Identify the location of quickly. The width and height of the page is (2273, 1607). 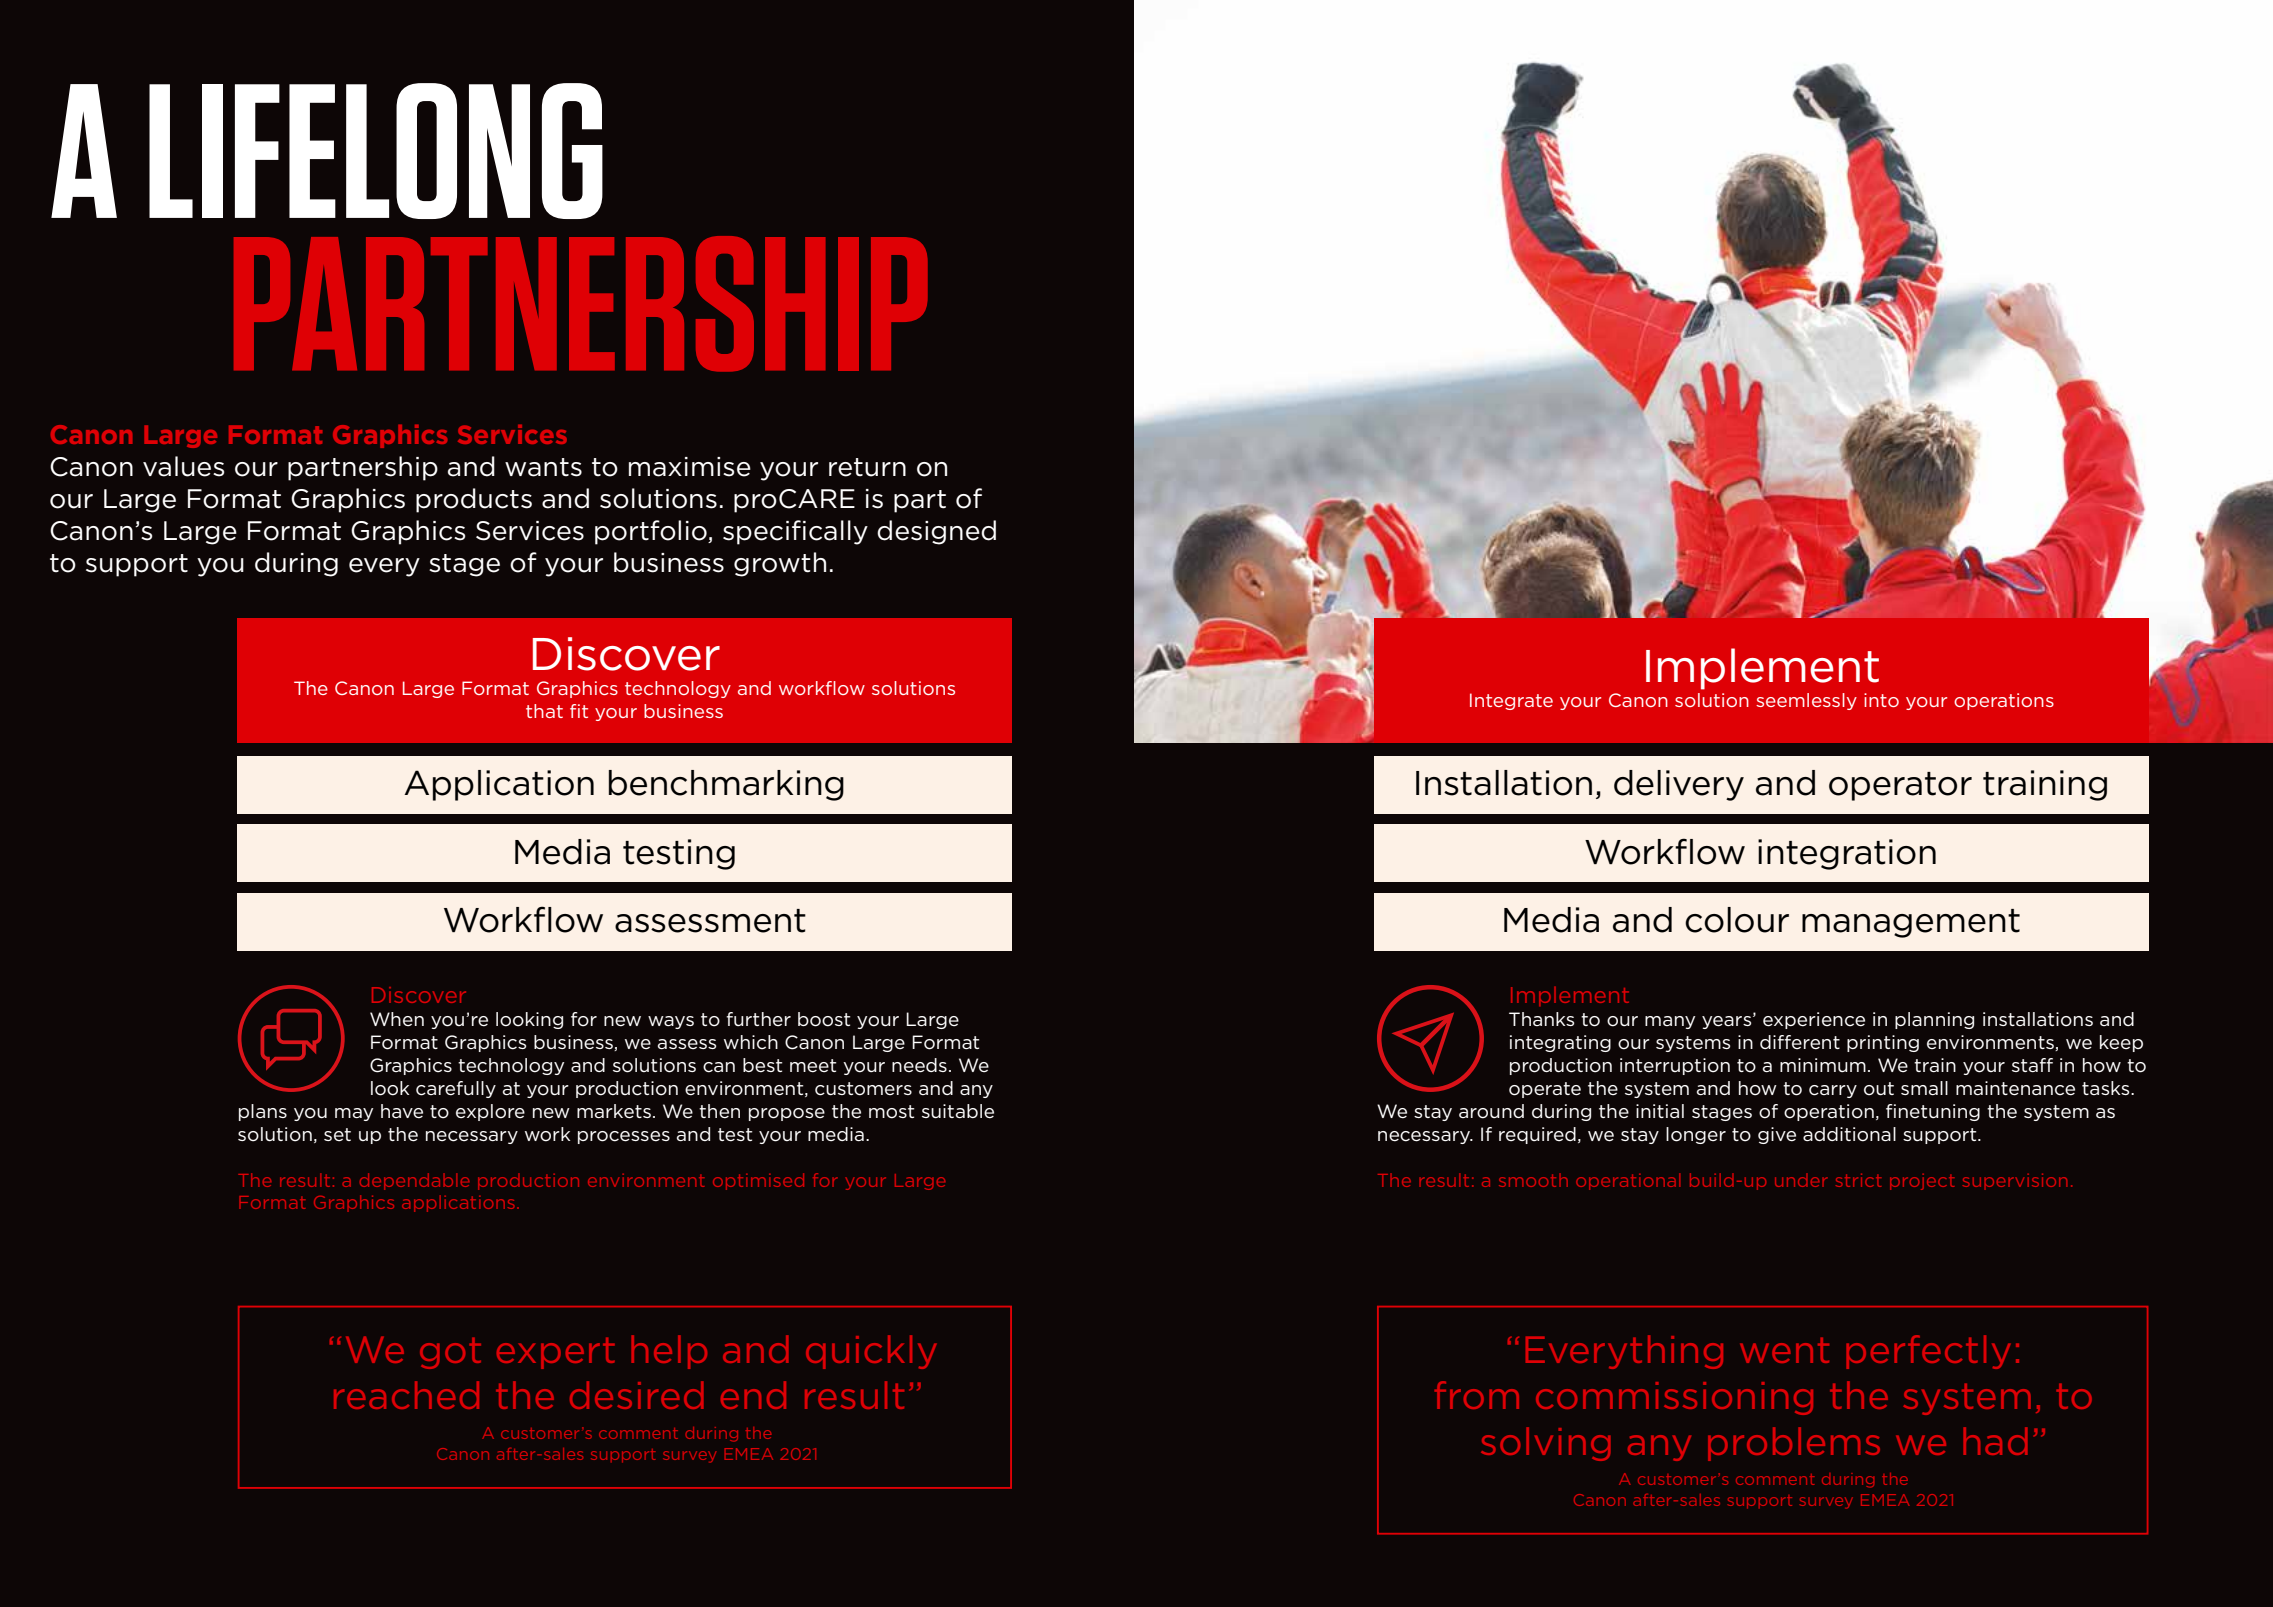
(871, 1352).
